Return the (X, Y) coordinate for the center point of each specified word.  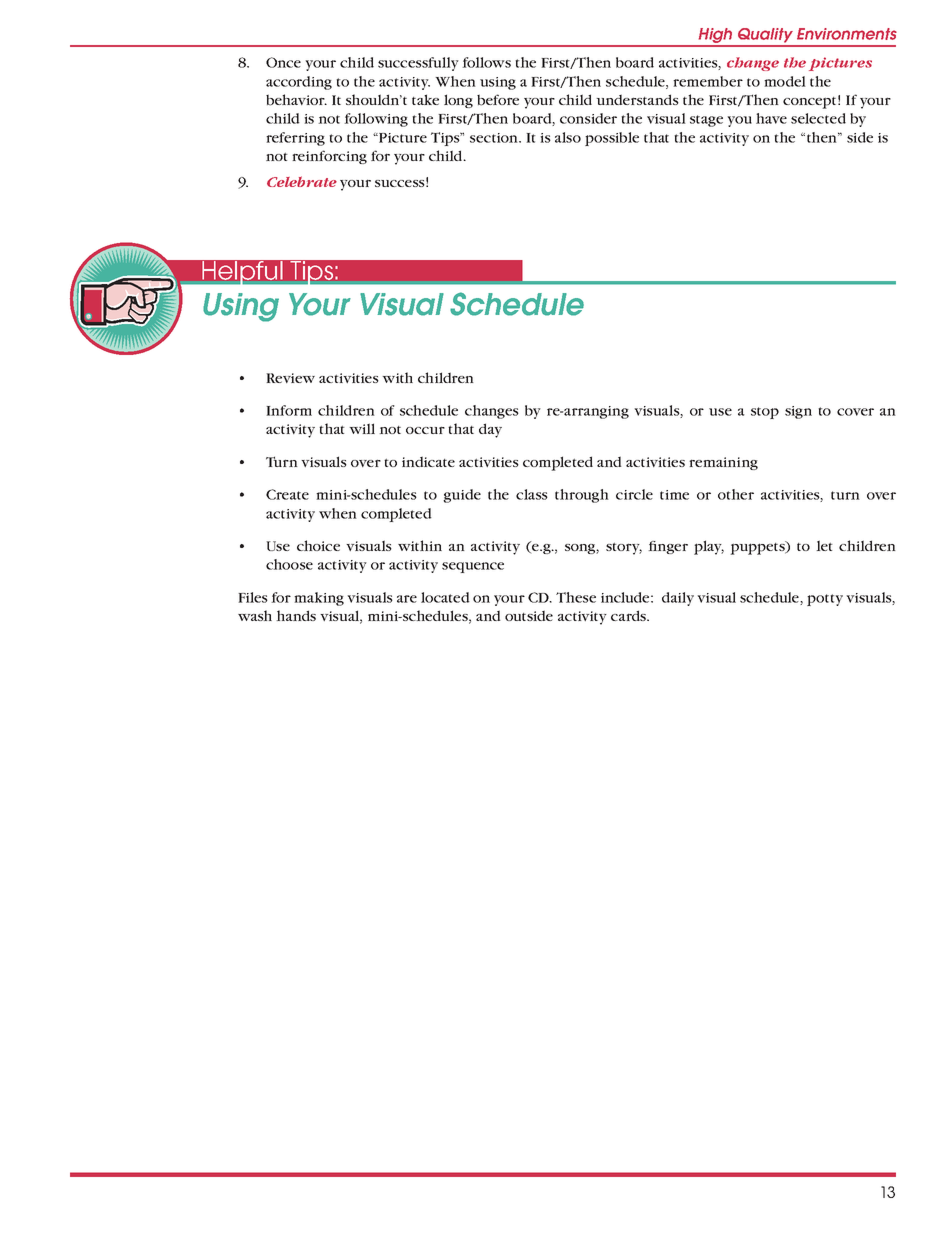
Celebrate (302, 181)
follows (486, 62)
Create (287, 494)
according (299, 83)
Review (290, 378)
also (568, 137)
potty (825, 600)
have (771, 118)
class (532, 494)
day (490, 430)
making (319, 599)
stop (765, 413)
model (785, 81)
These (576, 597)
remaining (723, 463)
